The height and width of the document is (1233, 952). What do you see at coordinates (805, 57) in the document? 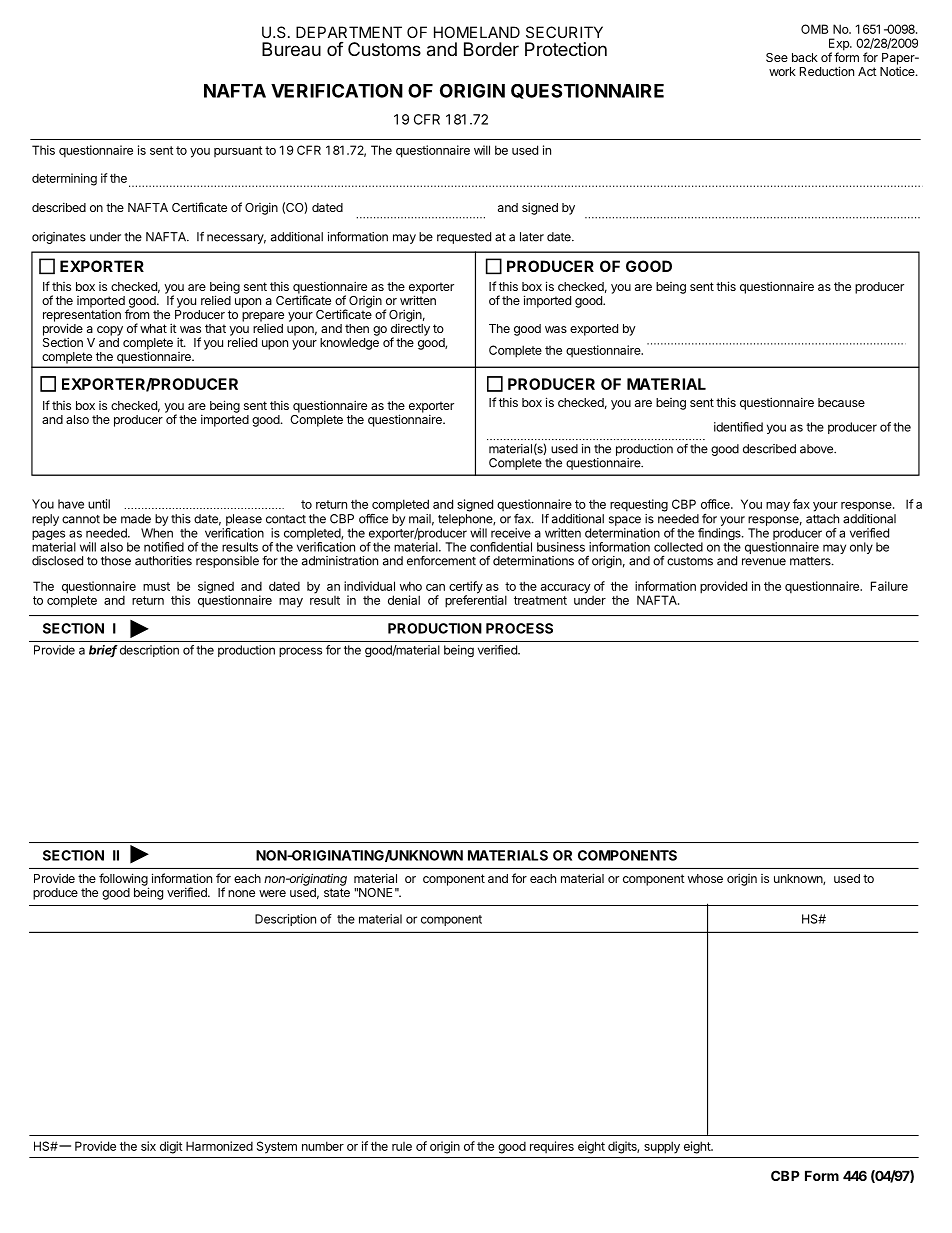
I see `back` at bounding box center [805, 57].
